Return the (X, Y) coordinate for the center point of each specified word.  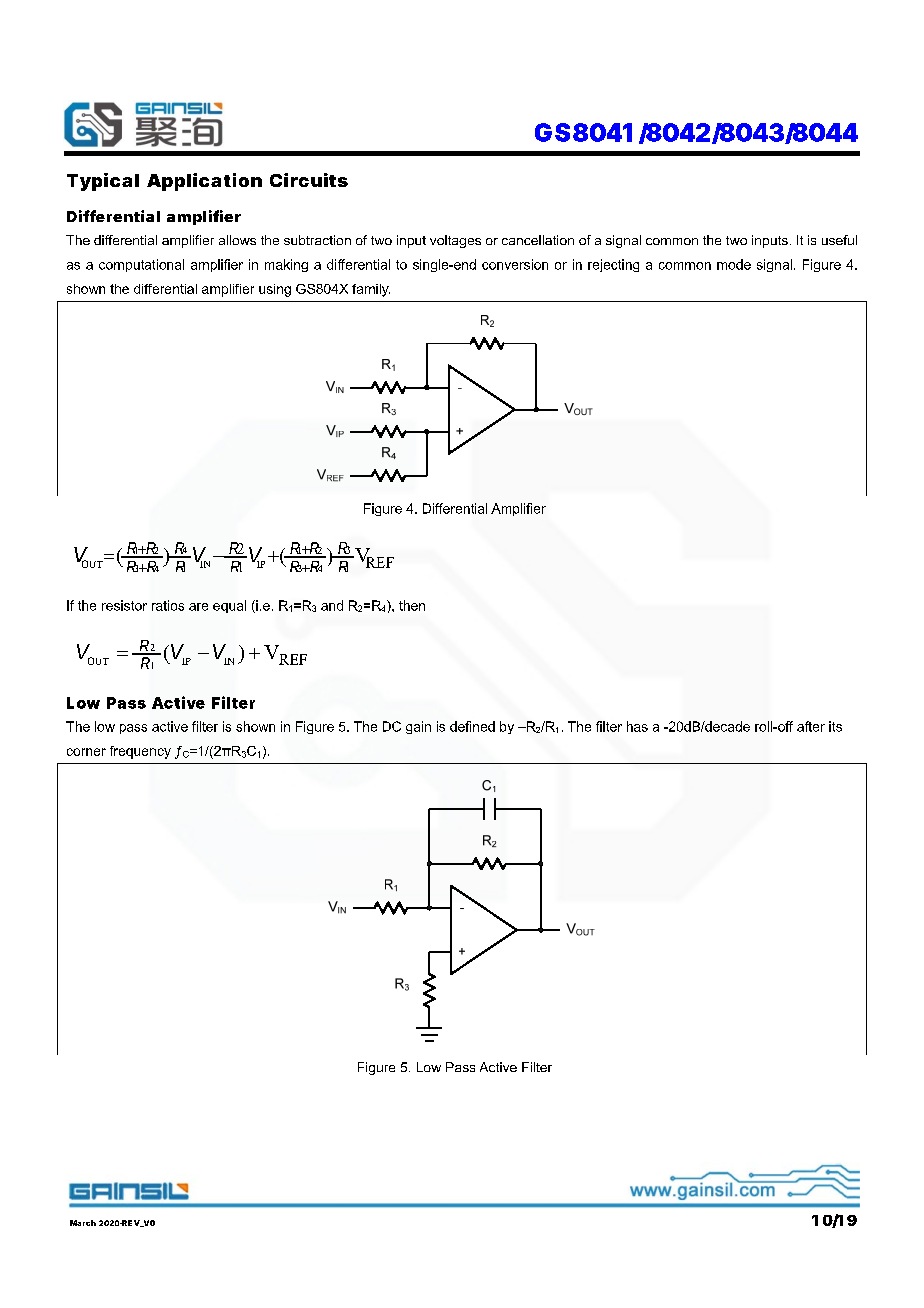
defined (472, 726)
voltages (455, 241)
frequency (140, 752)
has (637, 726)
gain (418, 727)
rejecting (613, 265)
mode (734, 264)
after (811, 726)
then (412, 605)
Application (204, 182)
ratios (168, 605)
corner (86, 752)
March (83, 1223)
